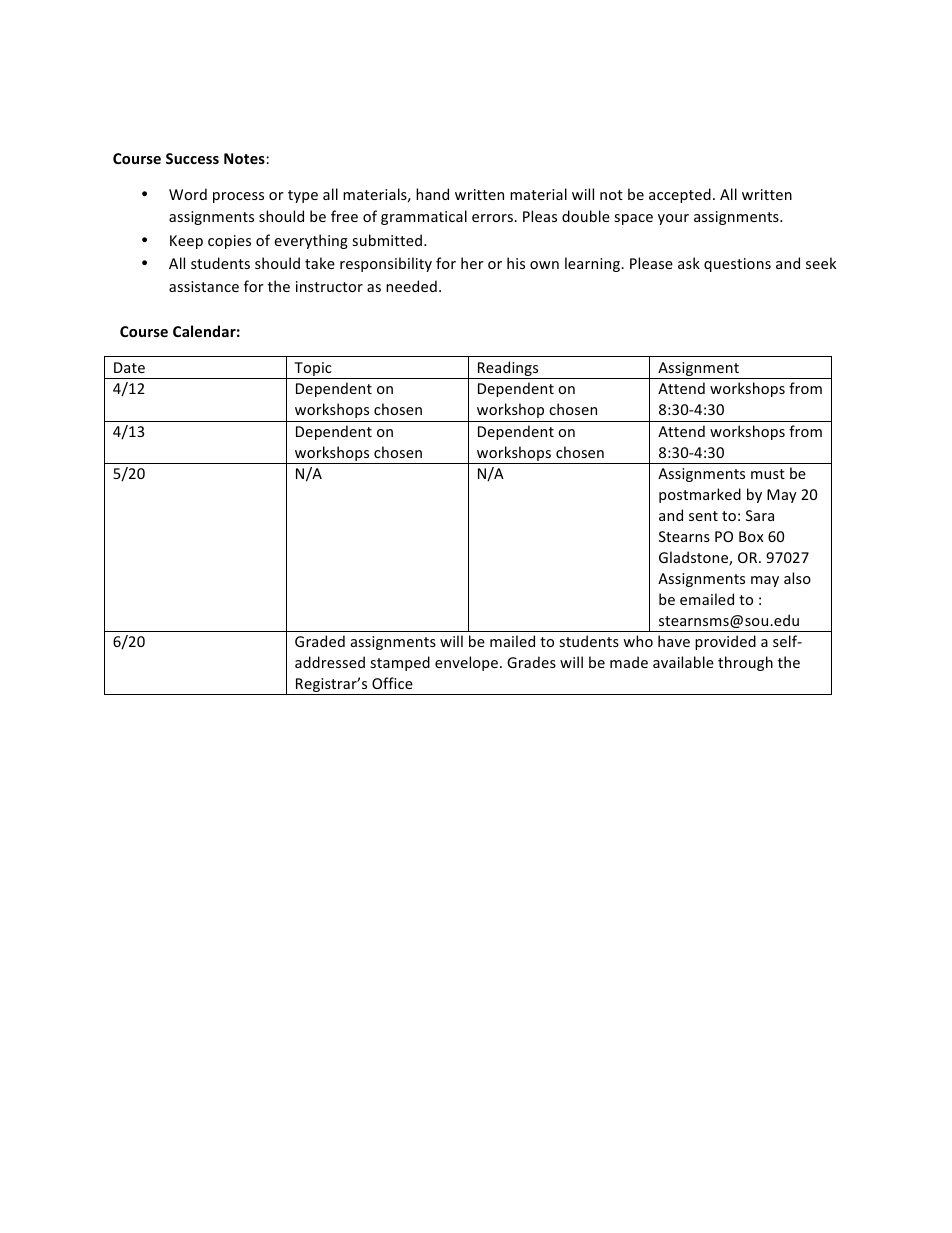  I want to click on Grades, so click(531, 662).
